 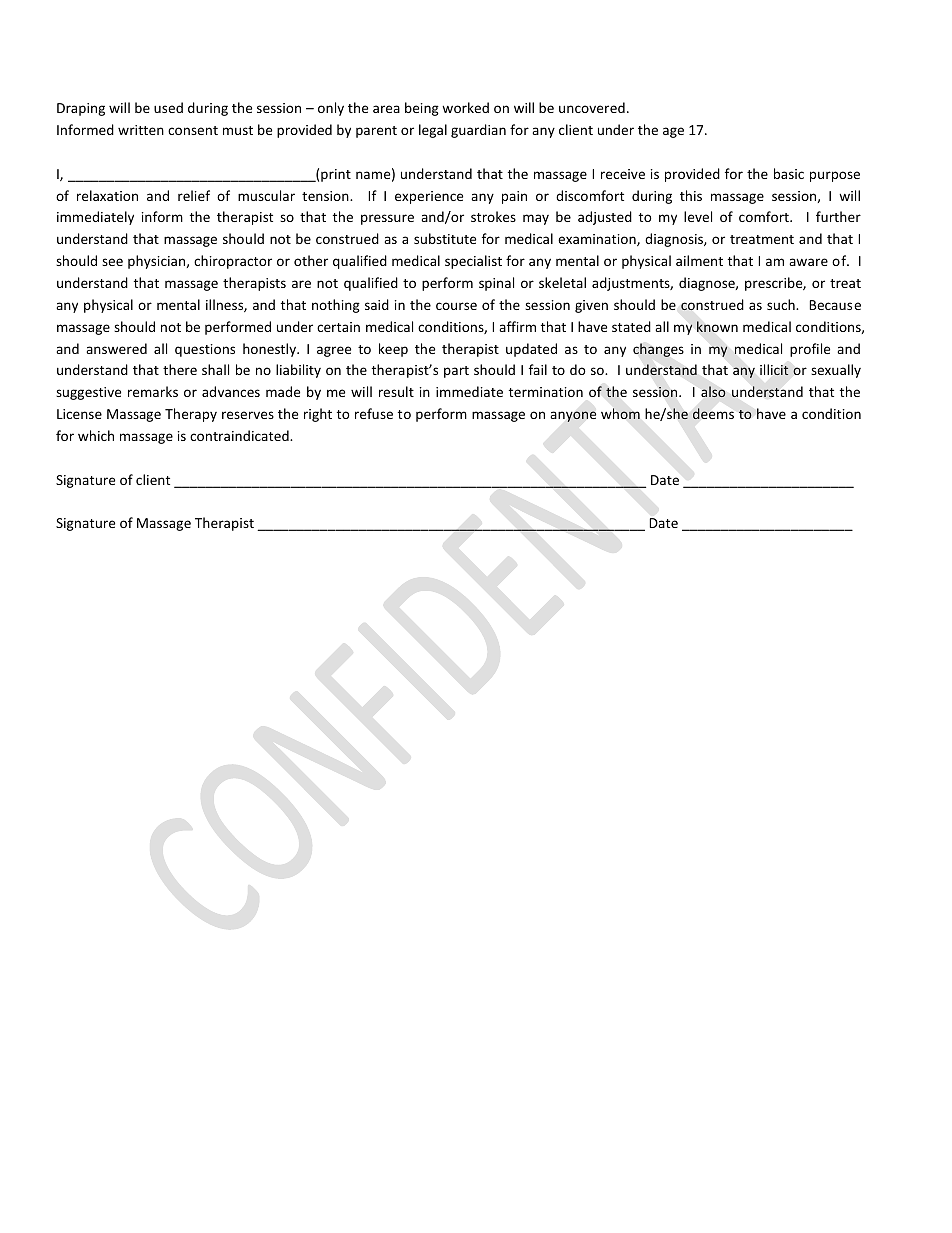 I want to click on answered, so click(x=116, y=348).
